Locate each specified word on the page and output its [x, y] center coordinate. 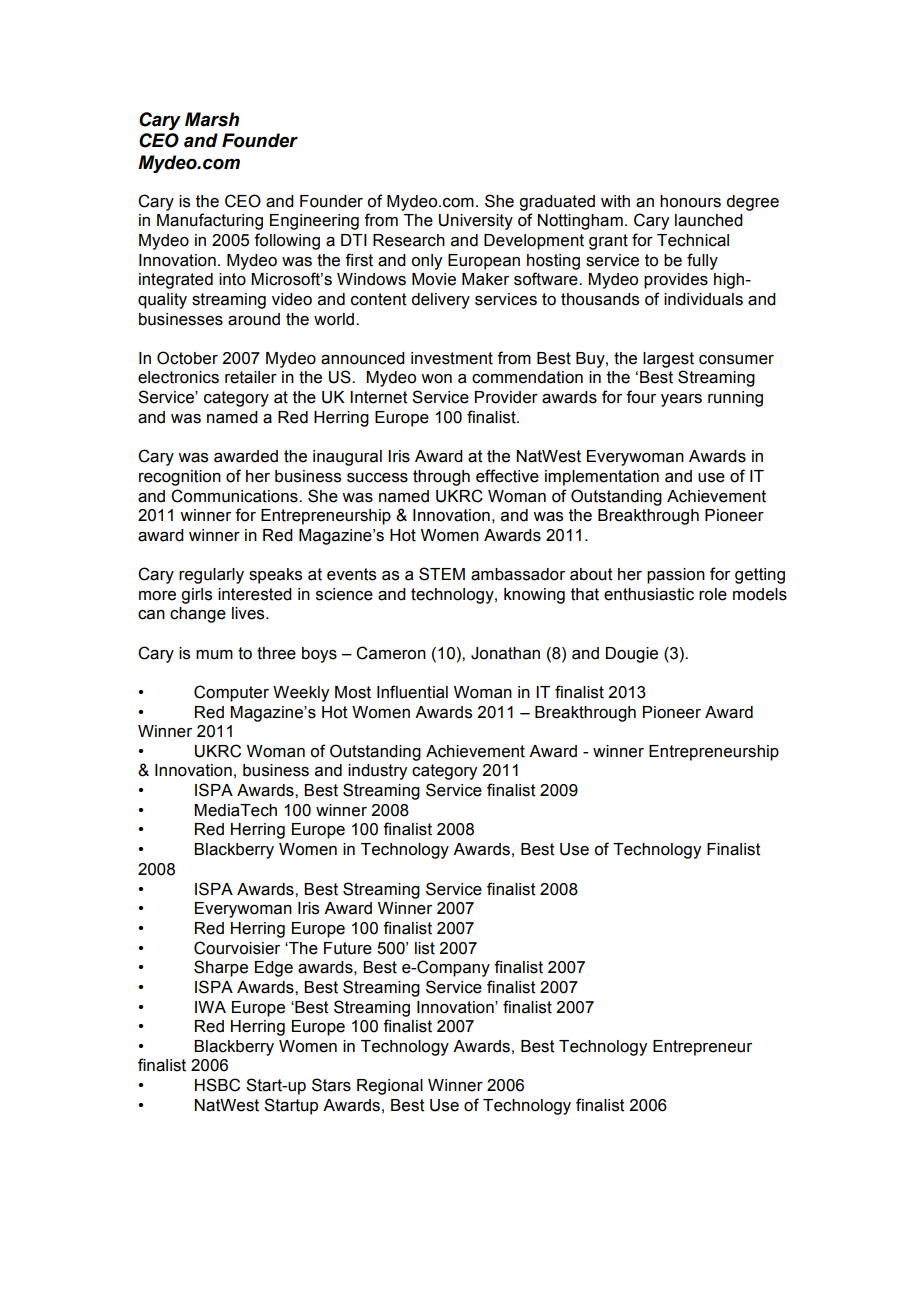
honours [690, 201]
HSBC [217, 1085]
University [476, 222]
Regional [390, 1087]
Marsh [212, 119]
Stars [331, 1085]
